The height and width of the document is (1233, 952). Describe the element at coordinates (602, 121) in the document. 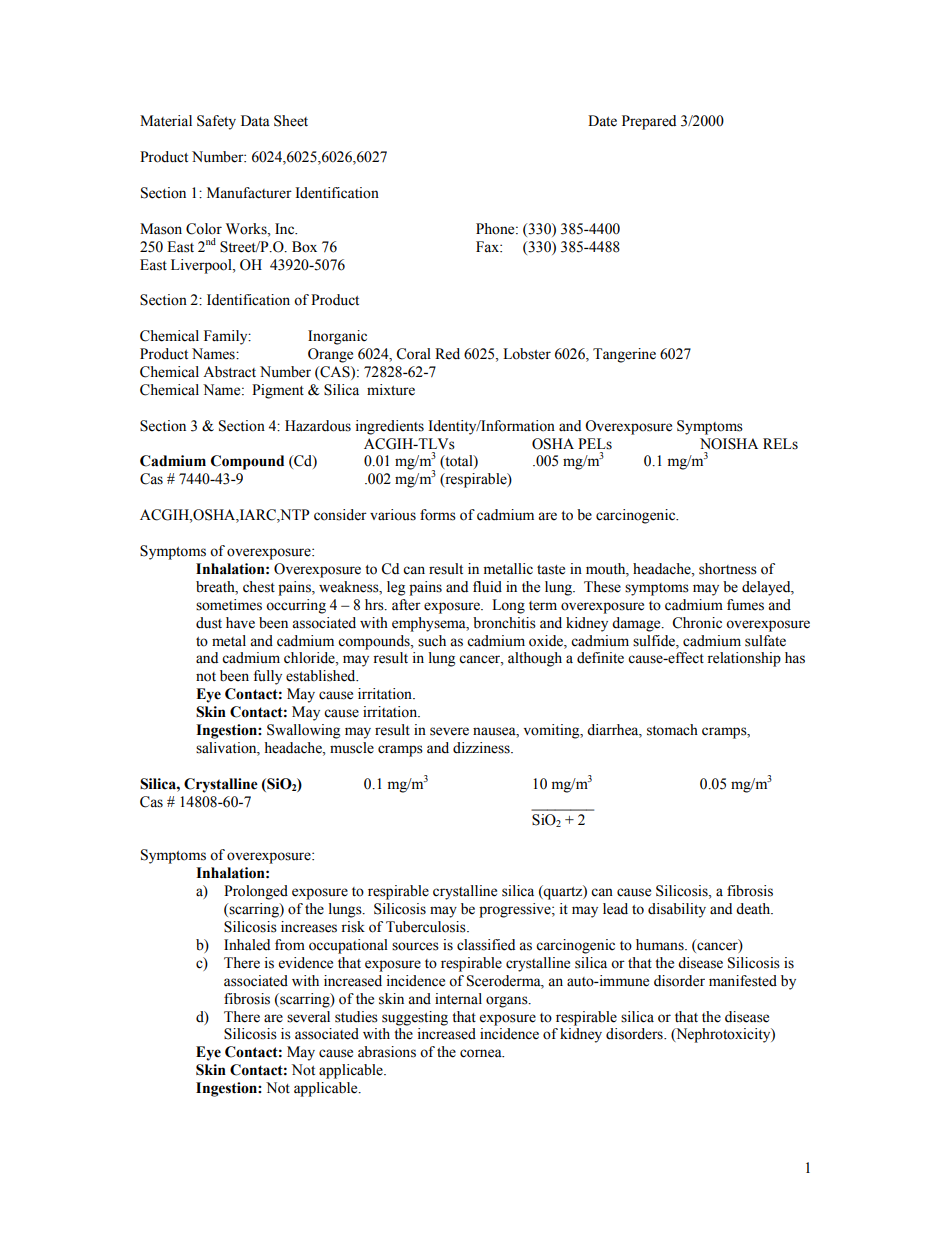

I see `Date` at that location.
